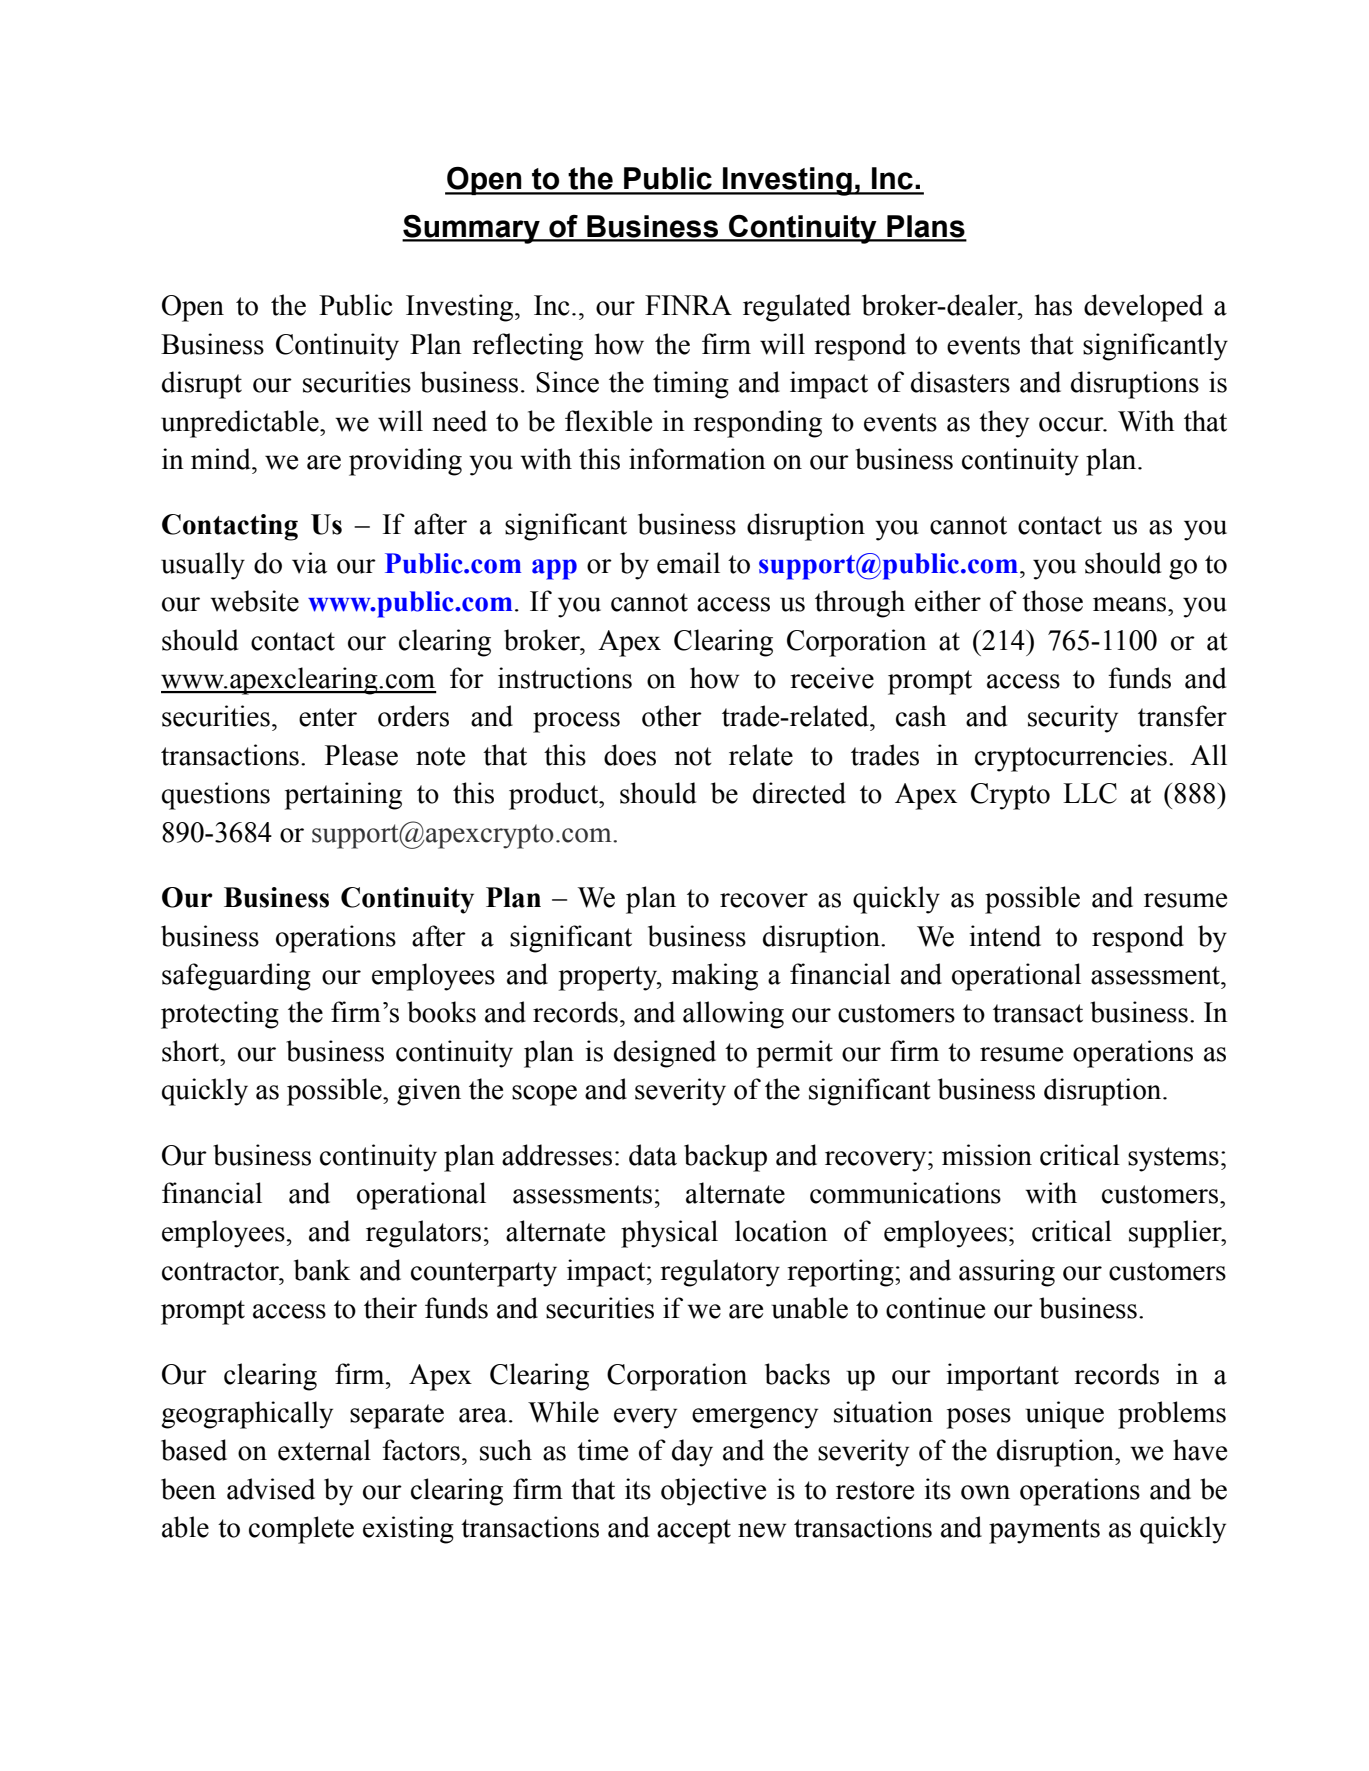  I want to click on pertaining, so click(343, 796).
